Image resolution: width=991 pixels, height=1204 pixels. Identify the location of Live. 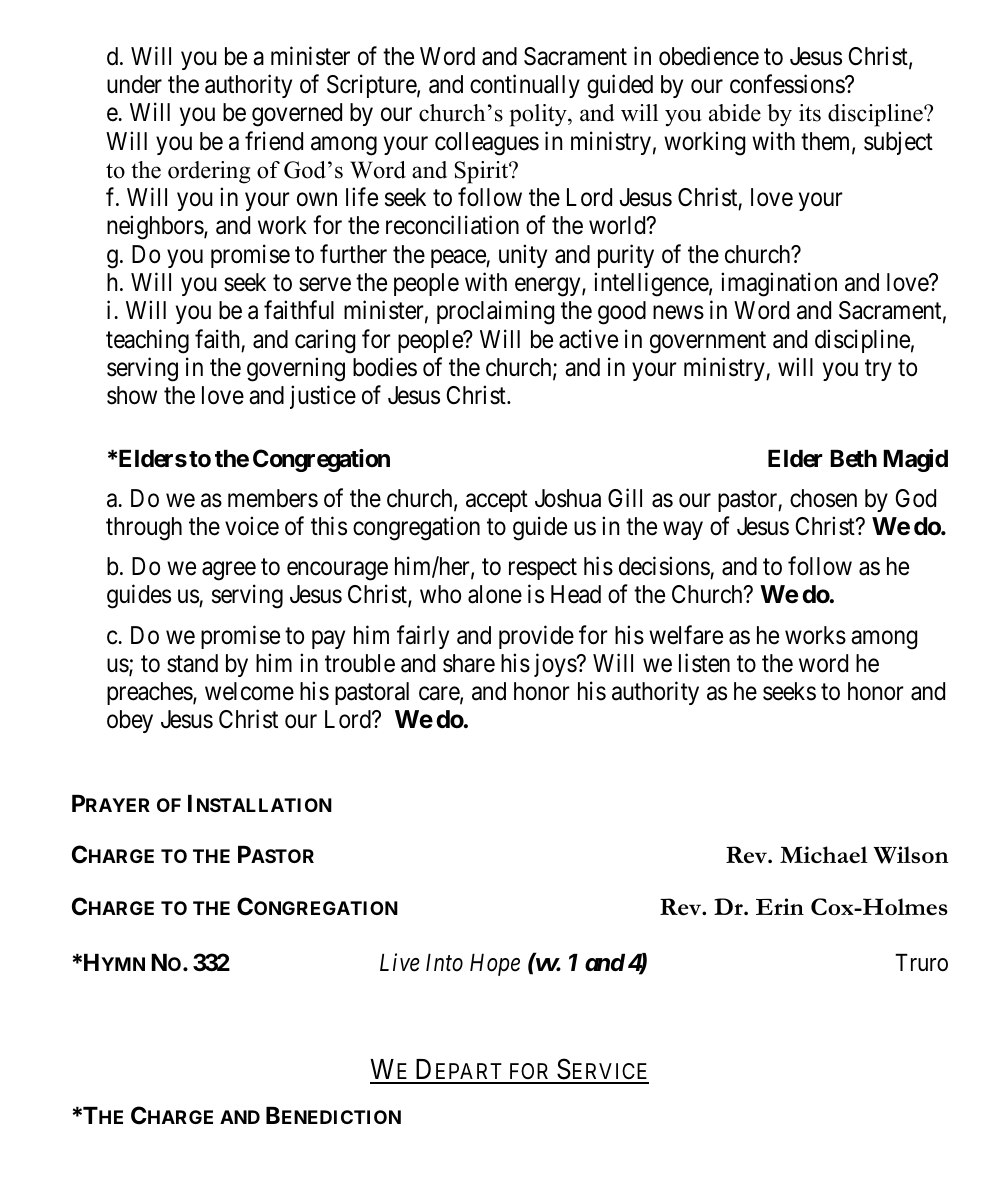
(400, 963).
